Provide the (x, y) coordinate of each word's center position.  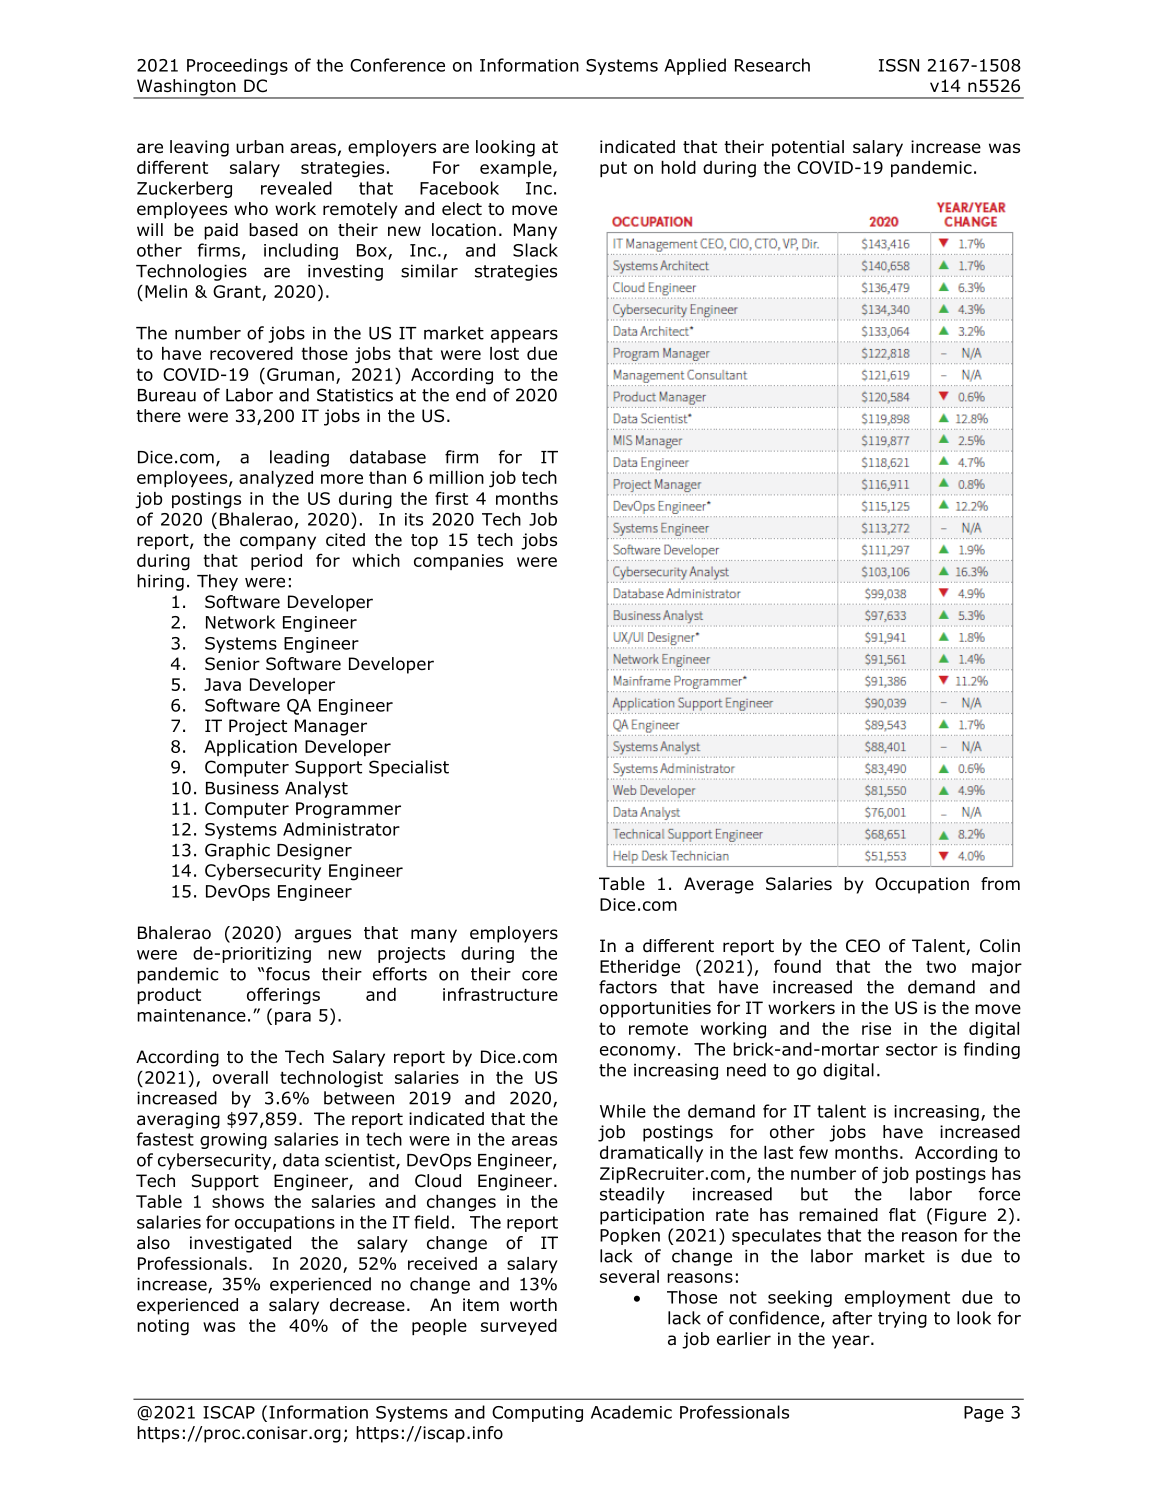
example (517, 169)
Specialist (409, 768)
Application (250, 748)
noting (163, 1327)
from (1000, 884)
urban (260, 147)
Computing (537, 1414)
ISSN (899, 65)
